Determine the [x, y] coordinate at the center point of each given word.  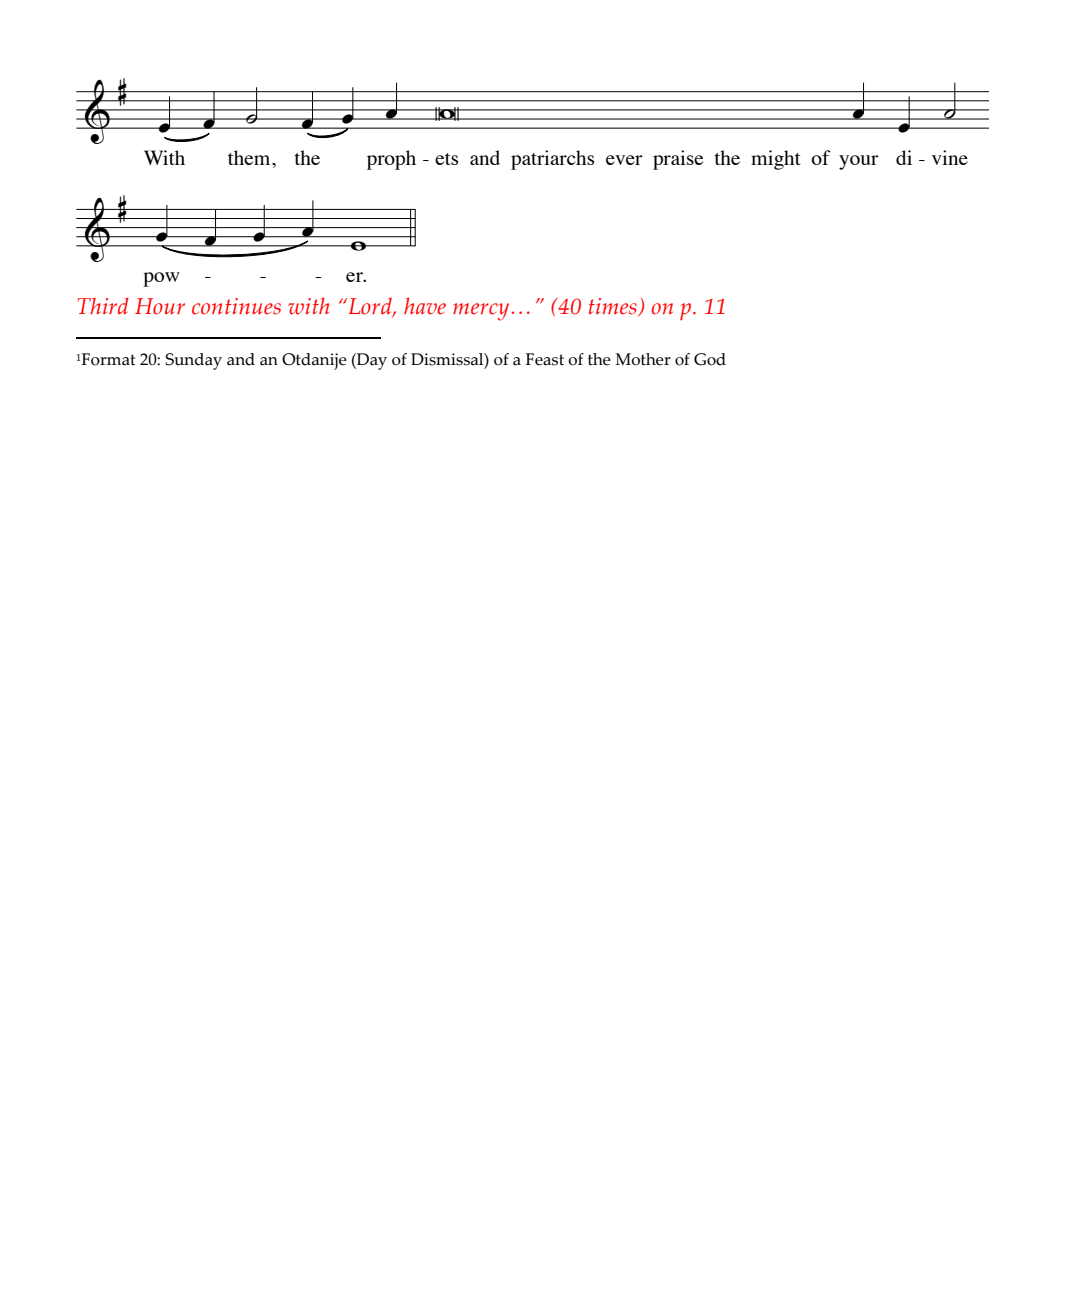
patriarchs [552, 160]
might [776, 160]
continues [236, 306]
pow [161, 279]
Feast [544, 359]
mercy [481, 312]
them [250, 157]
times [614, 307]
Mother [643, 359]
